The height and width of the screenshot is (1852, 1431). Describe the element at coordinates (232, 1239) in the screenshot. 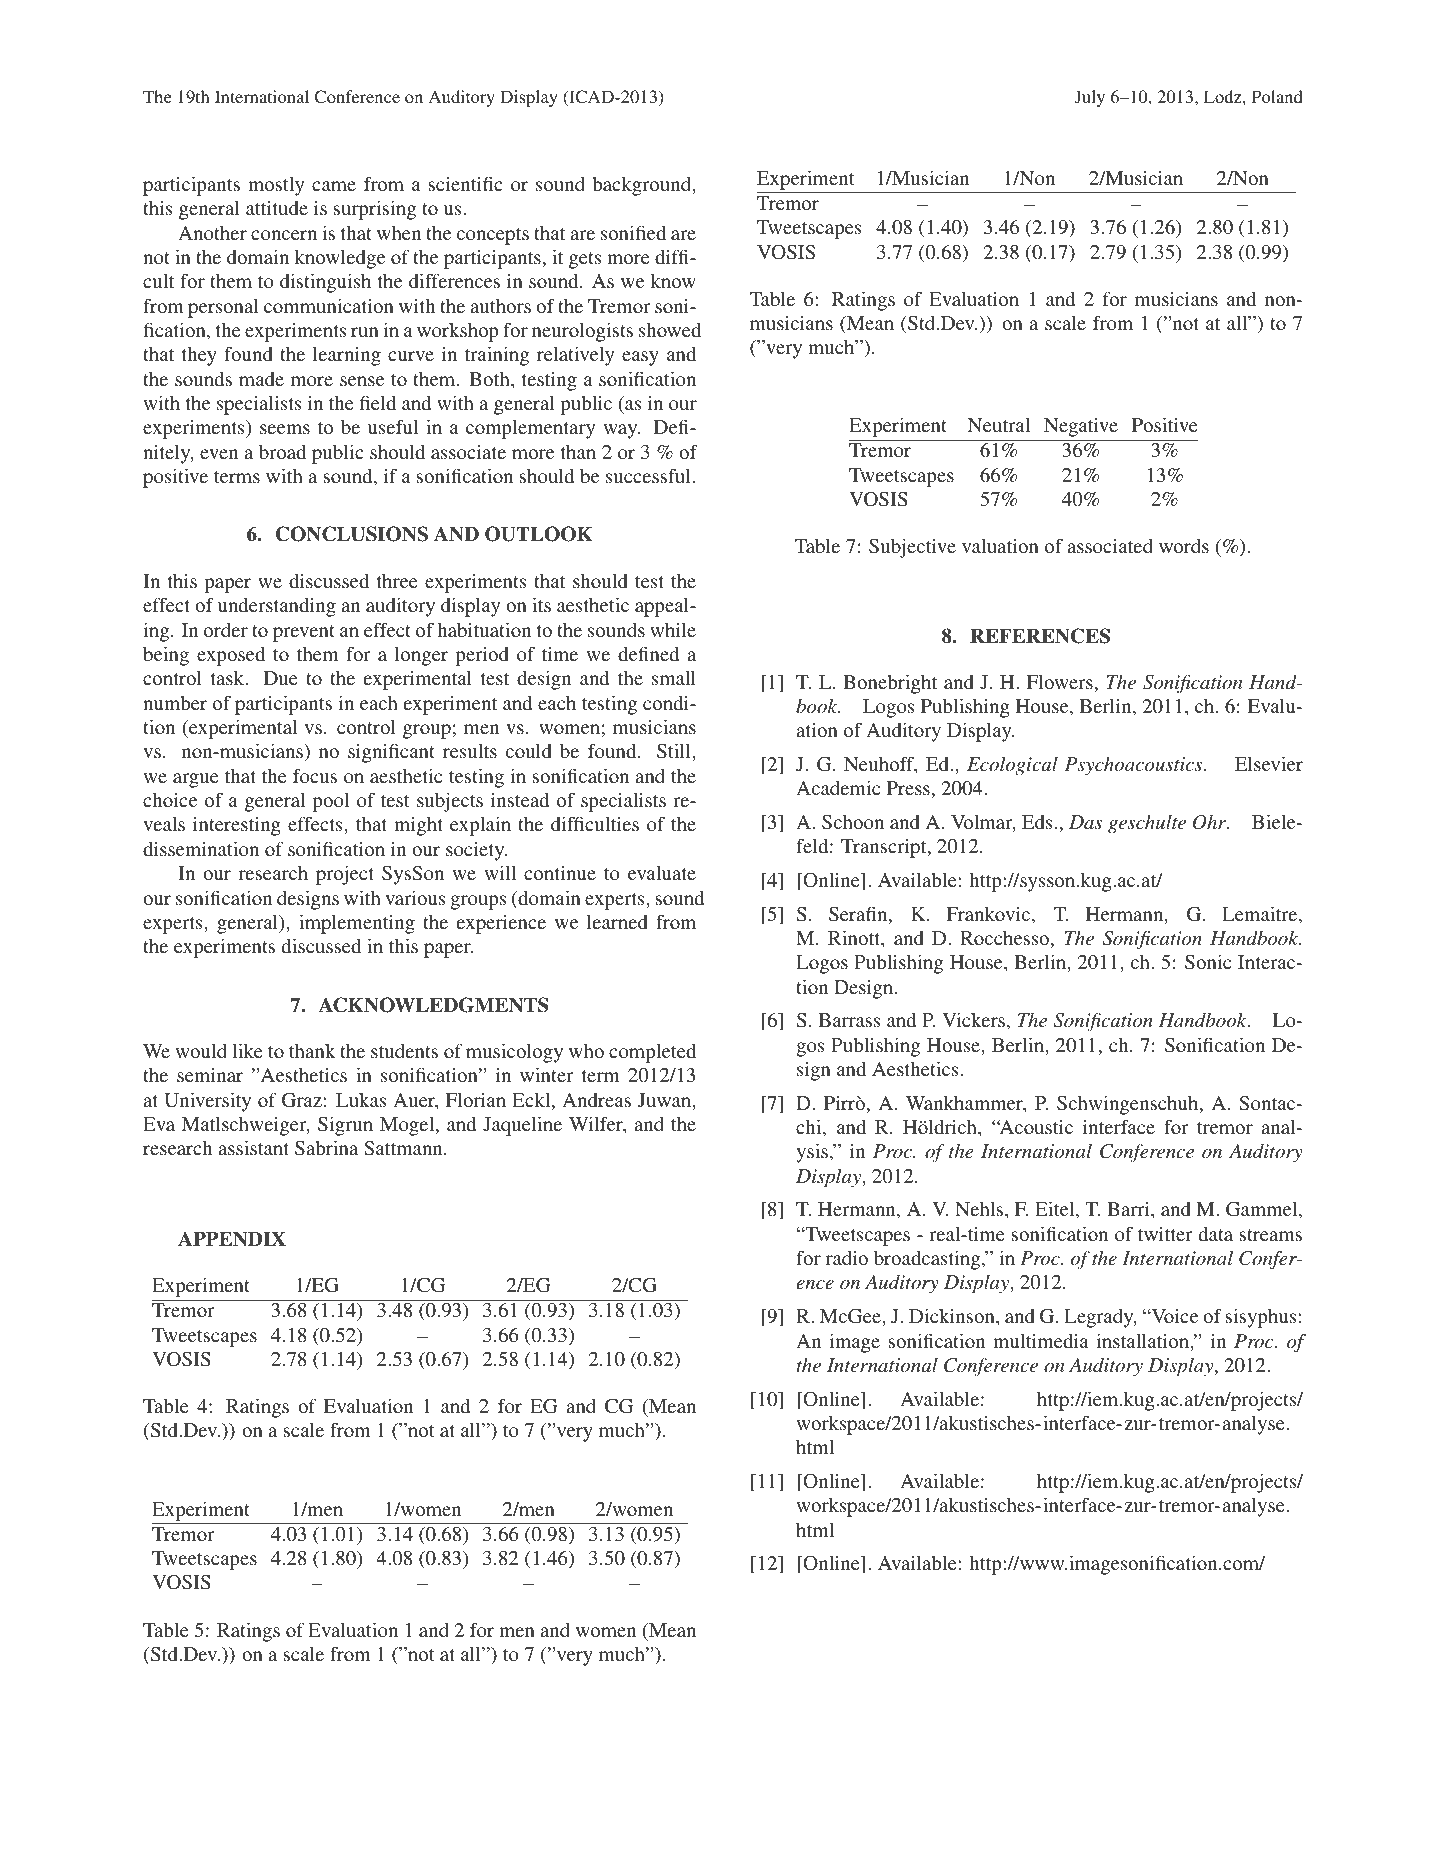

I see `APPENDIX` at that location.
